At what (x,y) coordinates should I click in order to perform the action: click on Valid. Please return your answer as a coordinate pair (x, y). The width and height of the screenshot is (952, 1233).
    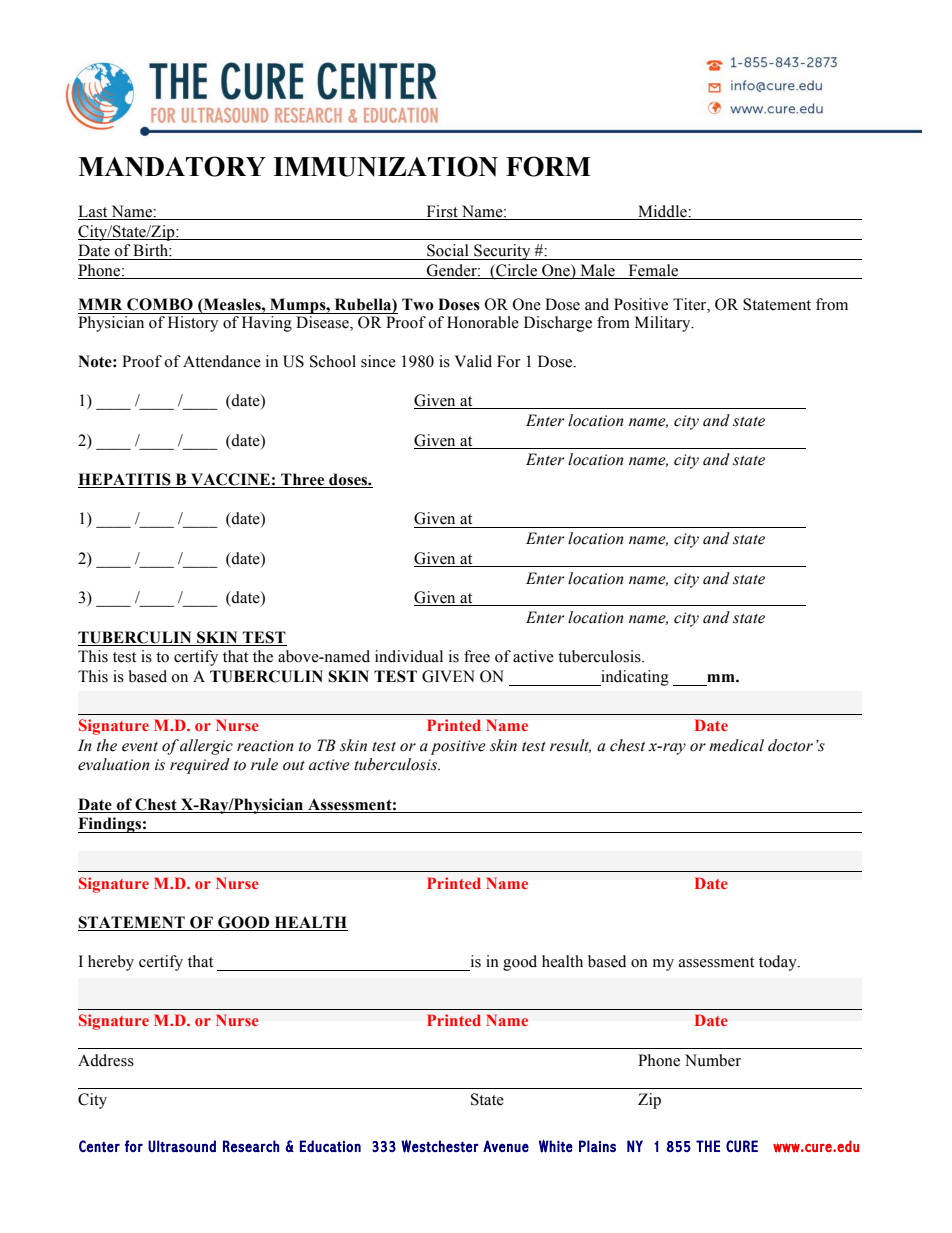
    Looking at the image, I should click on (473, 361).
